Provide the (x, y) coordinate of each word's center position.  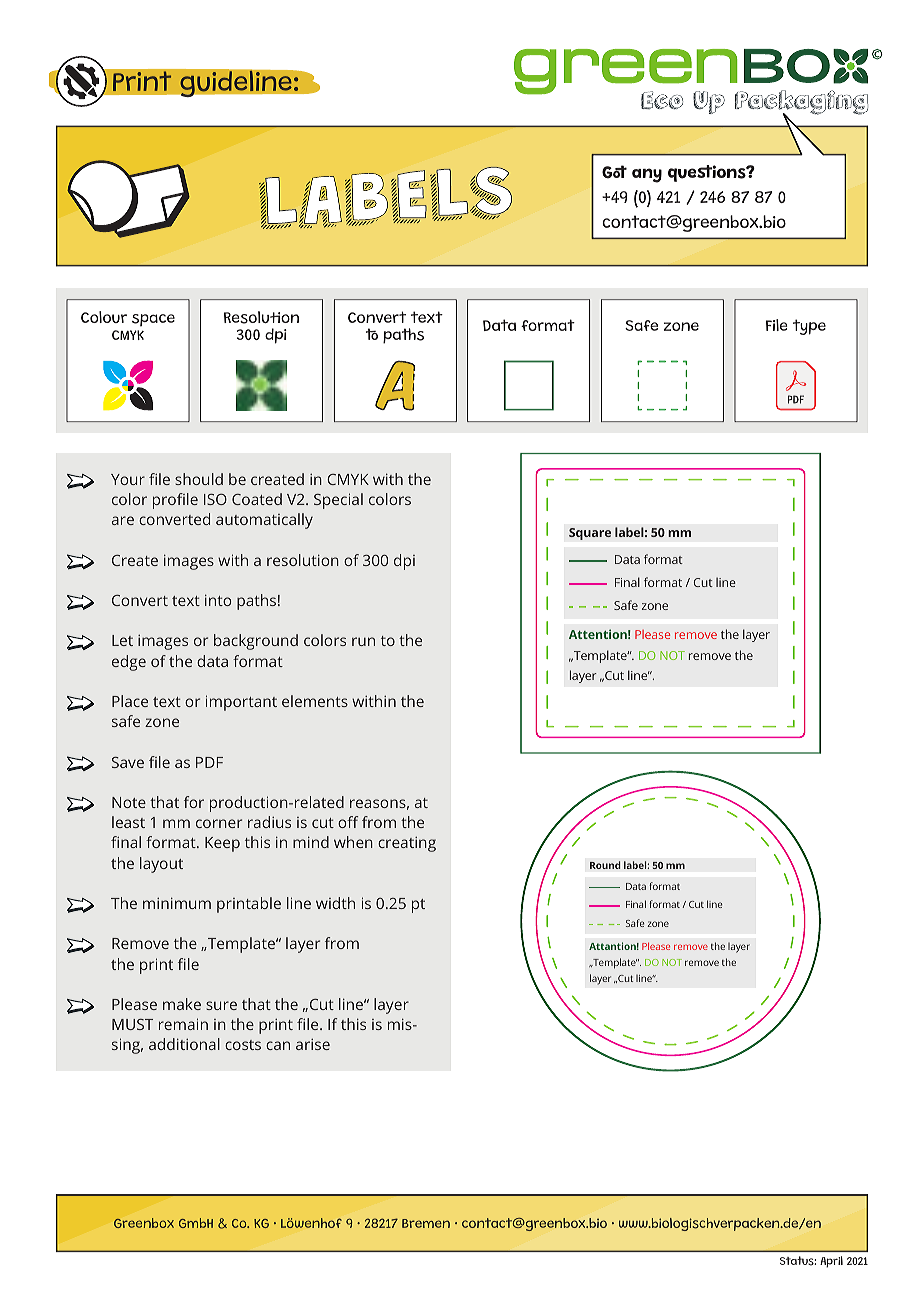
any (647, 175)
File (777, 325)
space (153, 320)
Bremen (426, 1223)
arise (313, 1044)
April (831, 1262)
